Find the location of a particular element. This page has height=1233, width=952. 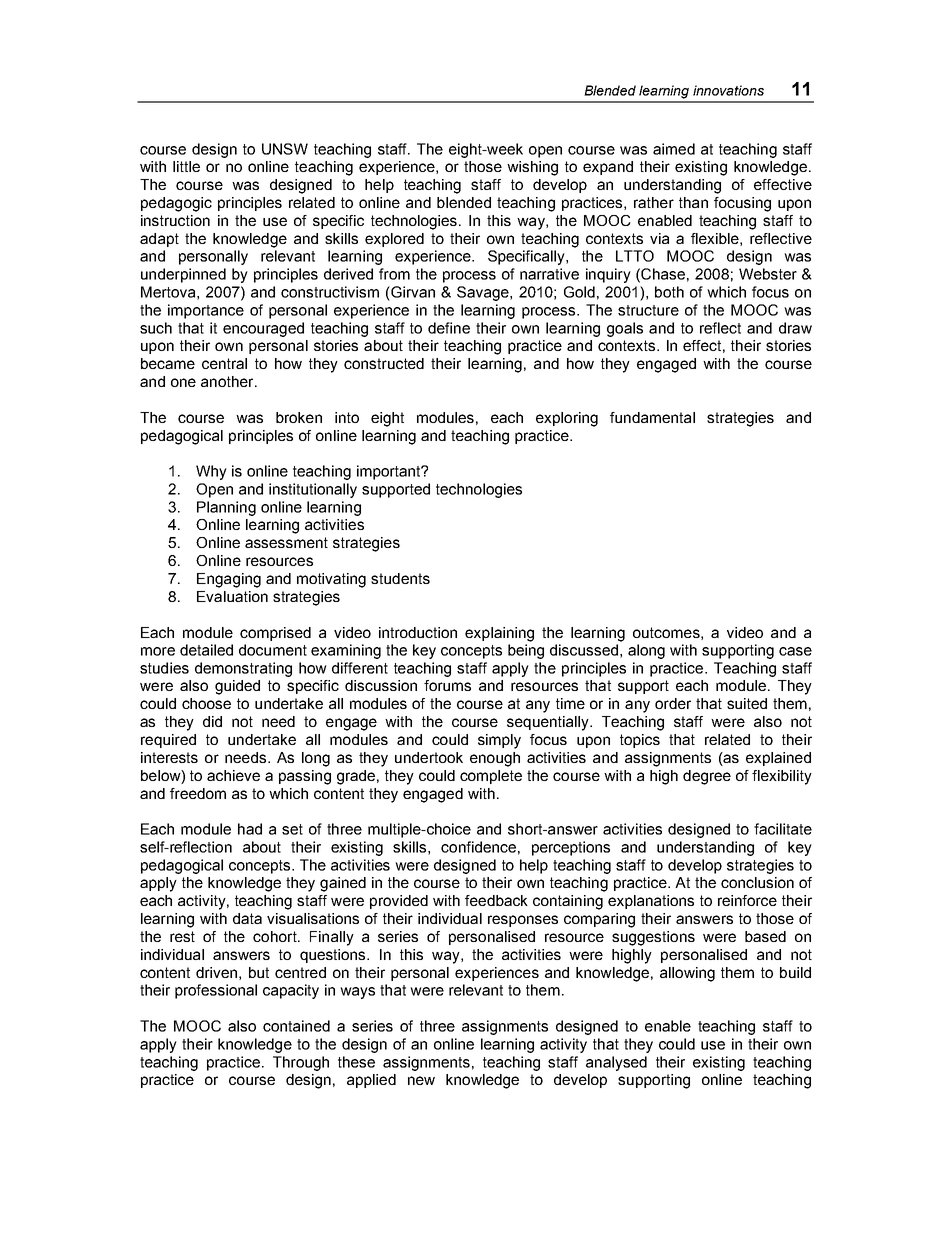

explaining is located at coordinates (499, 634).
